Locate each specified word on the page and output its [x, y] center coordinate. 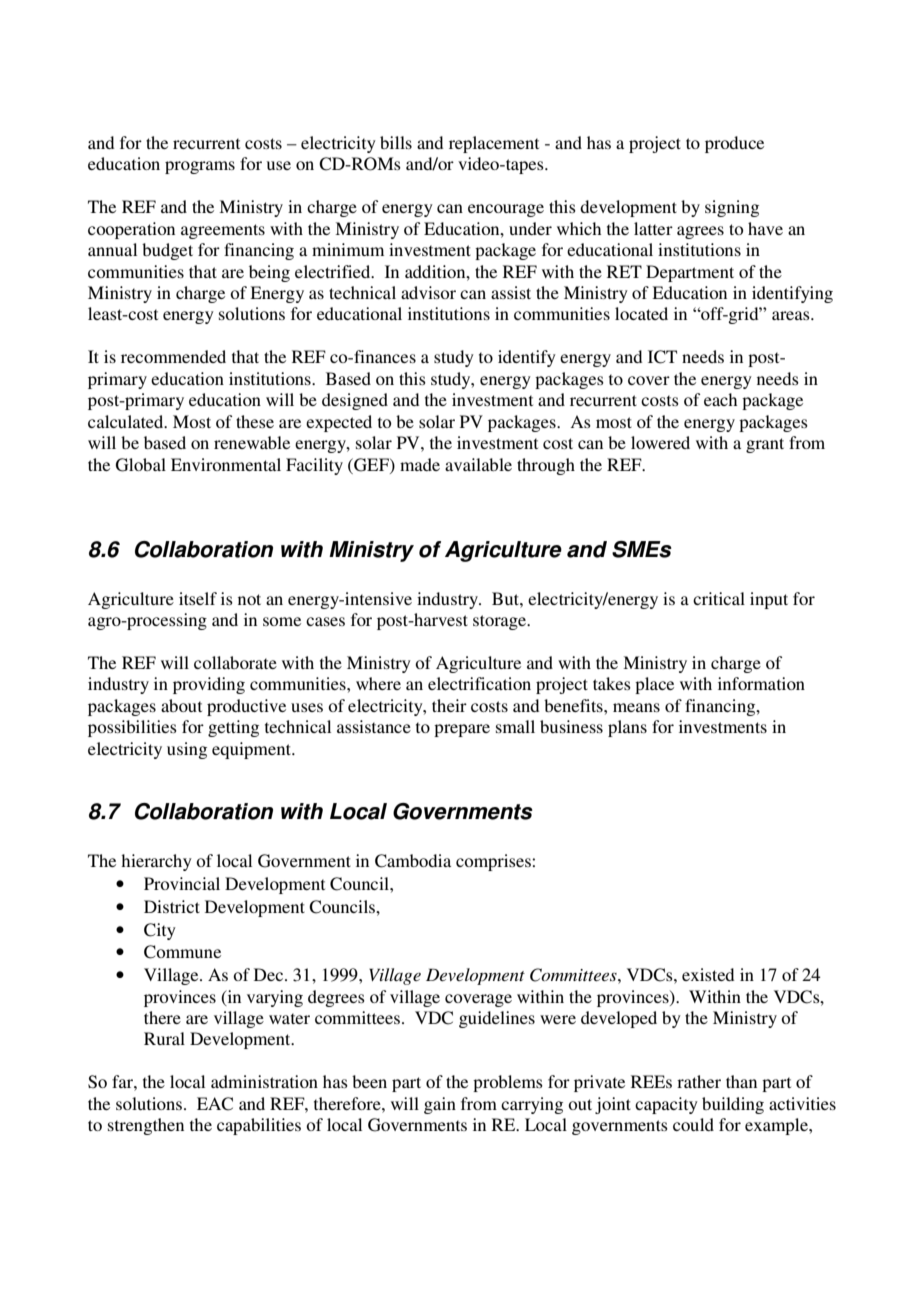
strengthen [146, 1126]
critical [719, 598]
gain [440, 1105]
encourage [506, 210]
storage [500, 622]
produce [734, 144]
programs [200, 167]
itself [198, 598]
